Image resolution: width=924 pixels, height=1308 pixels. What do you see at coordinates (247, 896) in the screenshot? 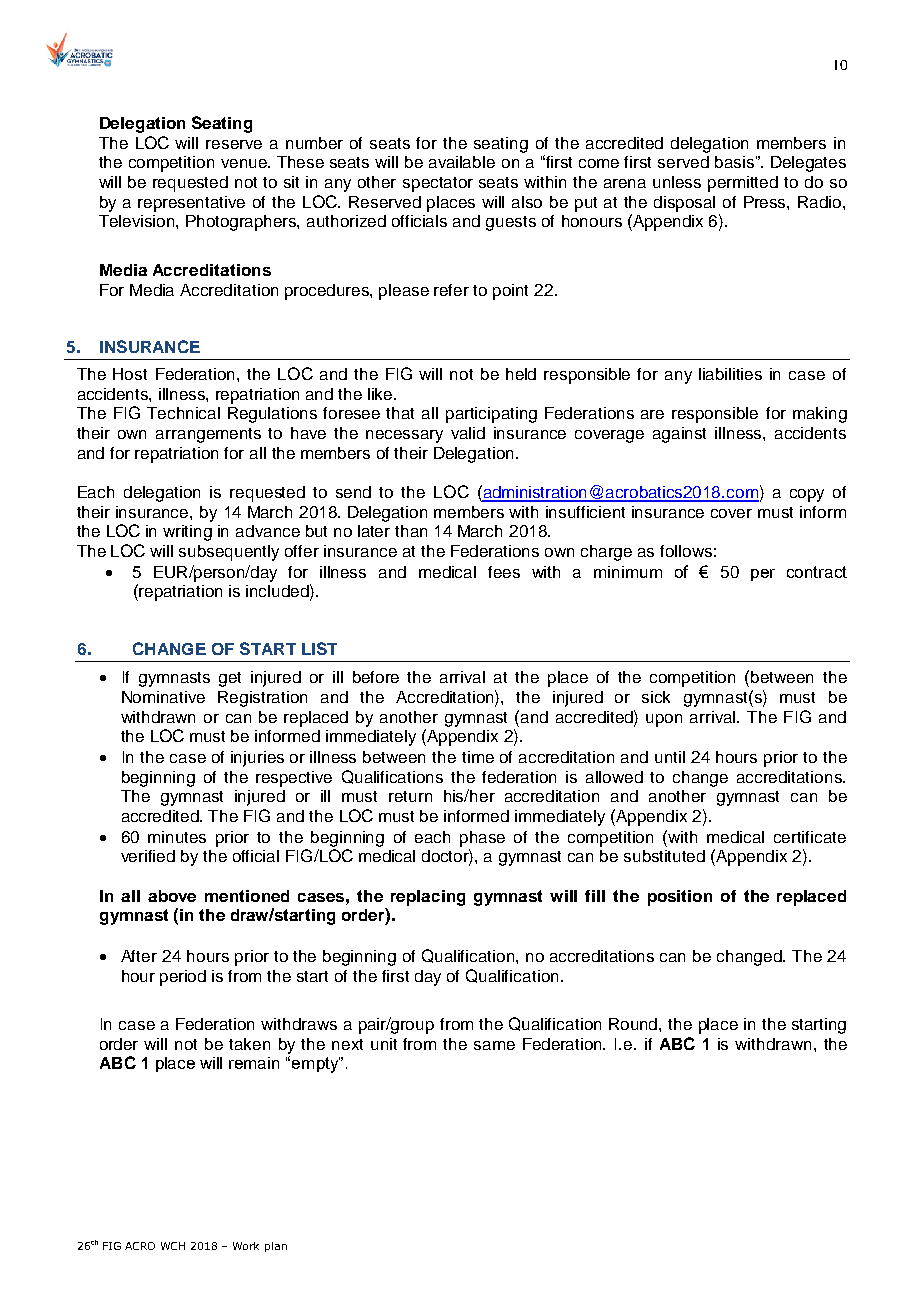
I see `mentioned` at bounding box center [247, 896].
